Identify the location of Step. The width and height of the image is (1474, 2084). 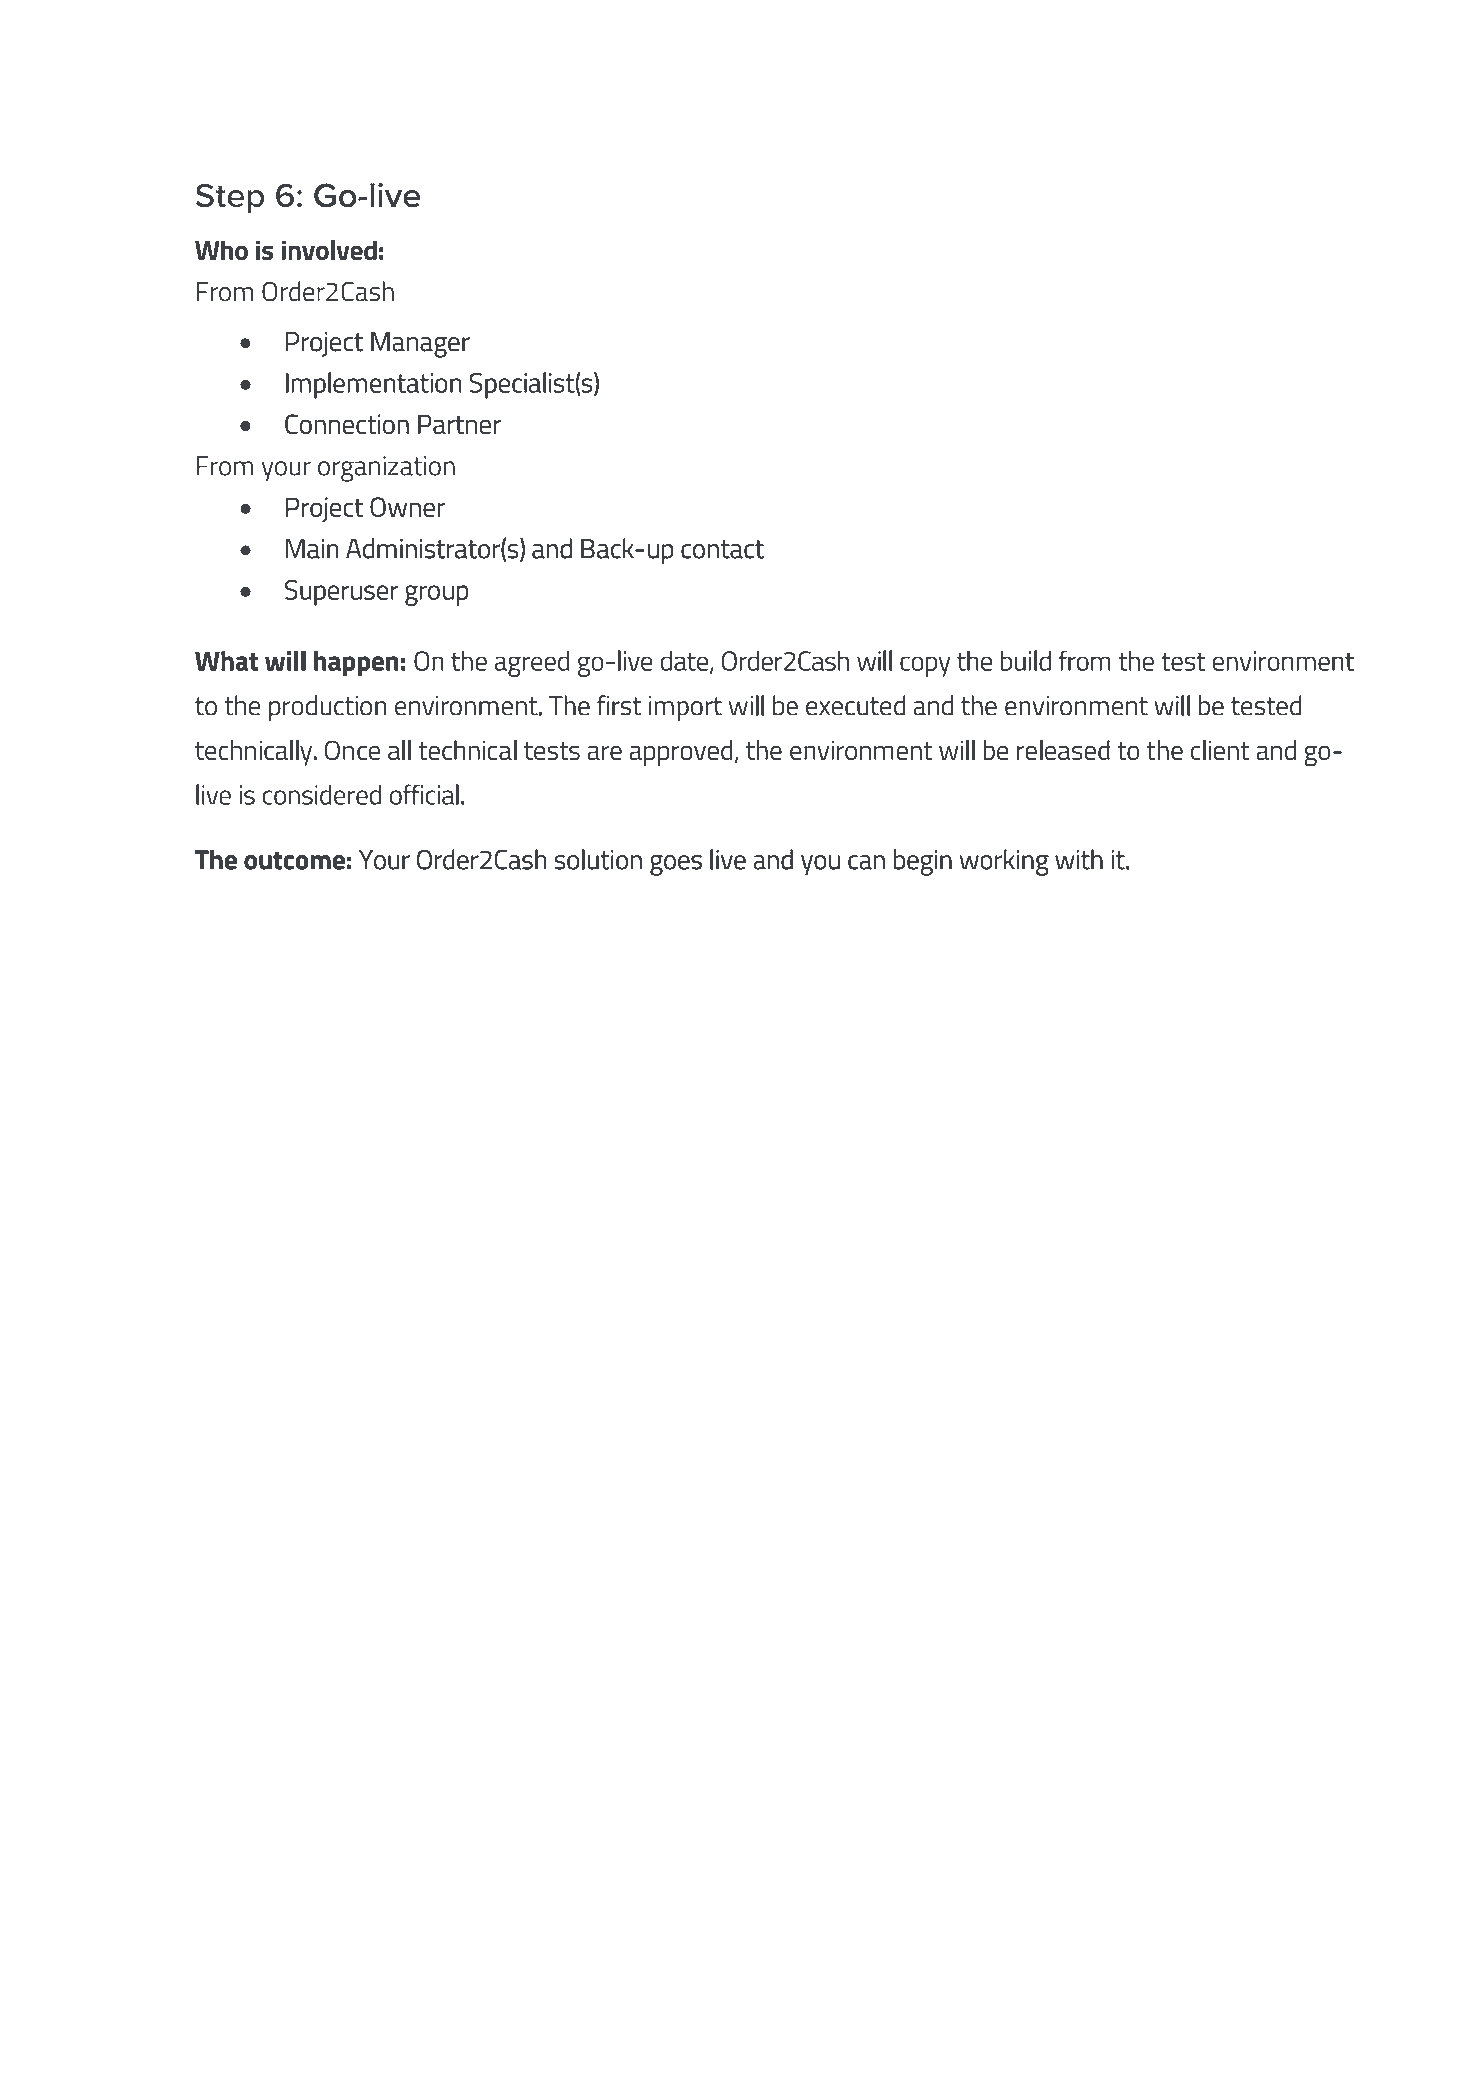
(230, 198).
